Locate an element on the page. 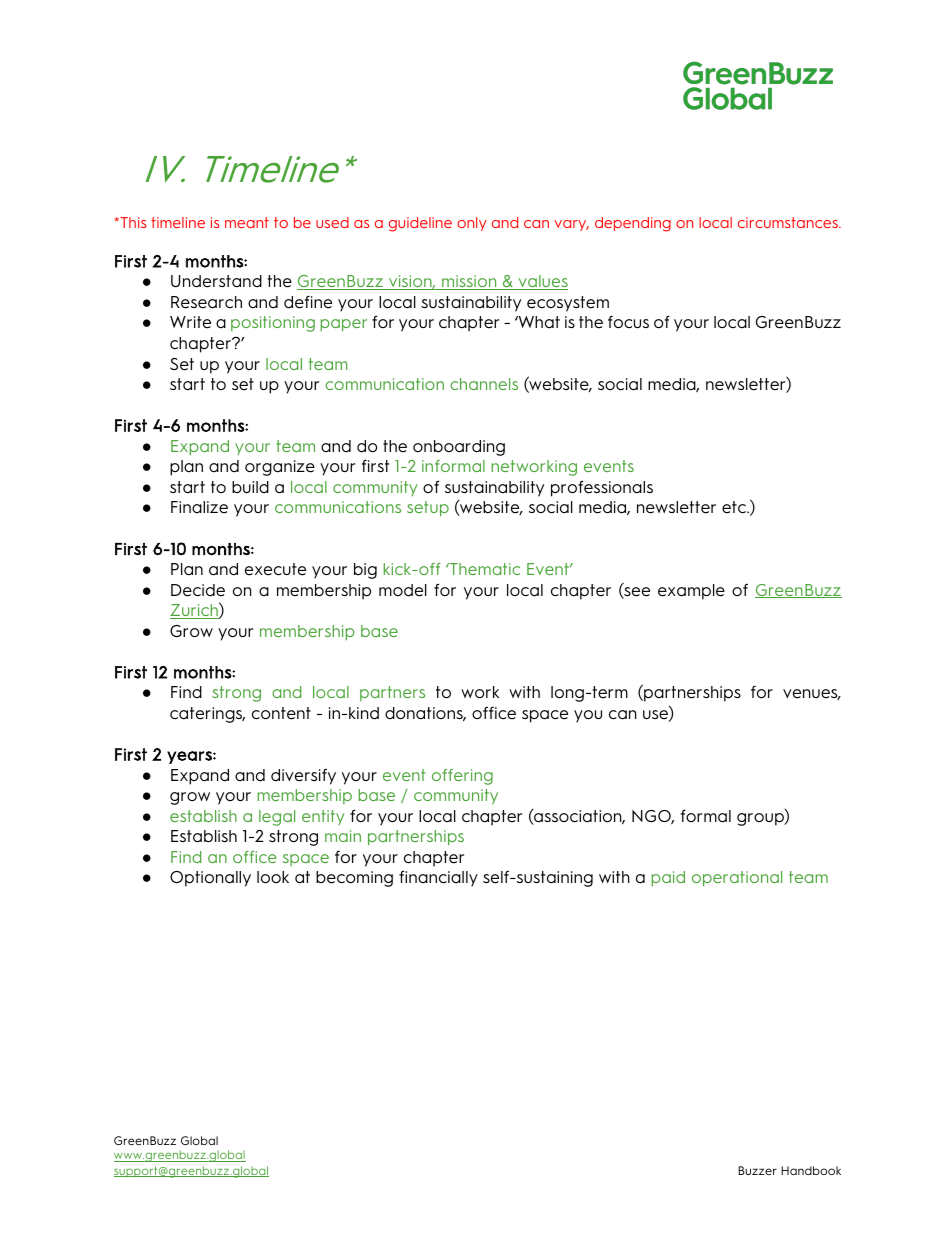  offering is located at coordinates (462, 777).
